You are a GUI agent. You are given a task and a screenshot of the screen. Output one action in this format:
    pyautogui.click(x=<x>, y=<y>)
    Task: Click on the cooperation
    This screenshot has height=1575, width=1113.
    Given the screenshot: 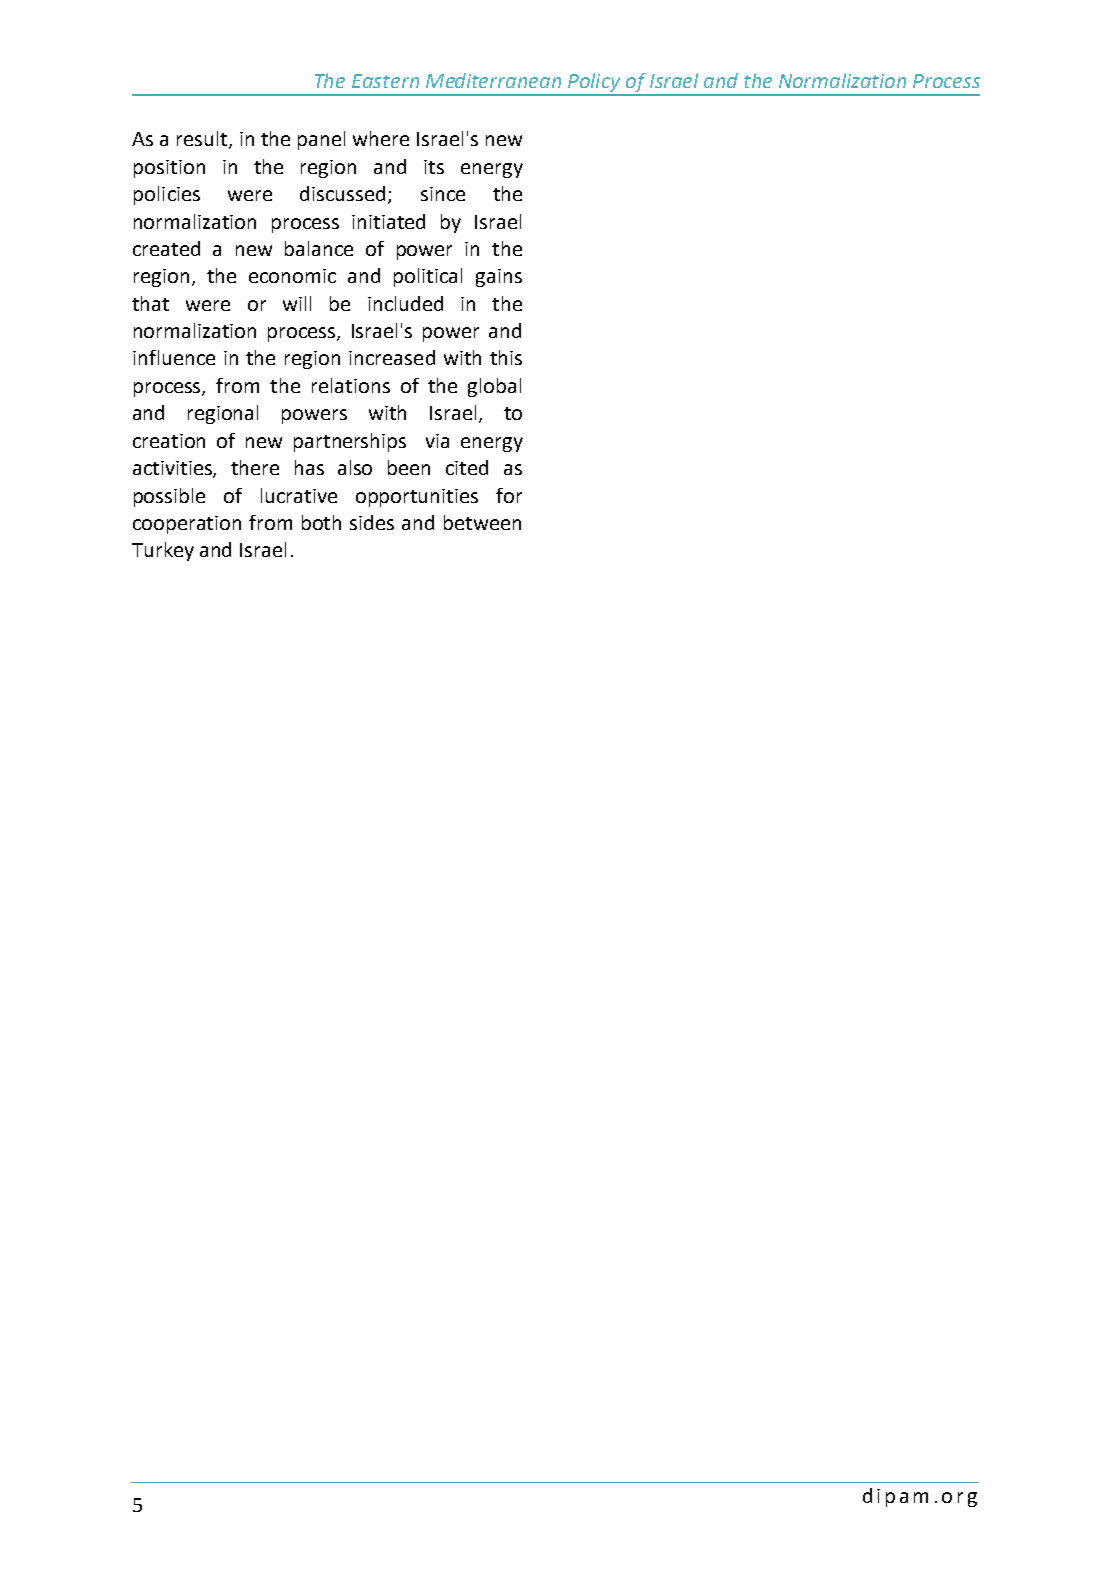 What is the action you would take?
    pyautogui.click(x=187, y=525)
